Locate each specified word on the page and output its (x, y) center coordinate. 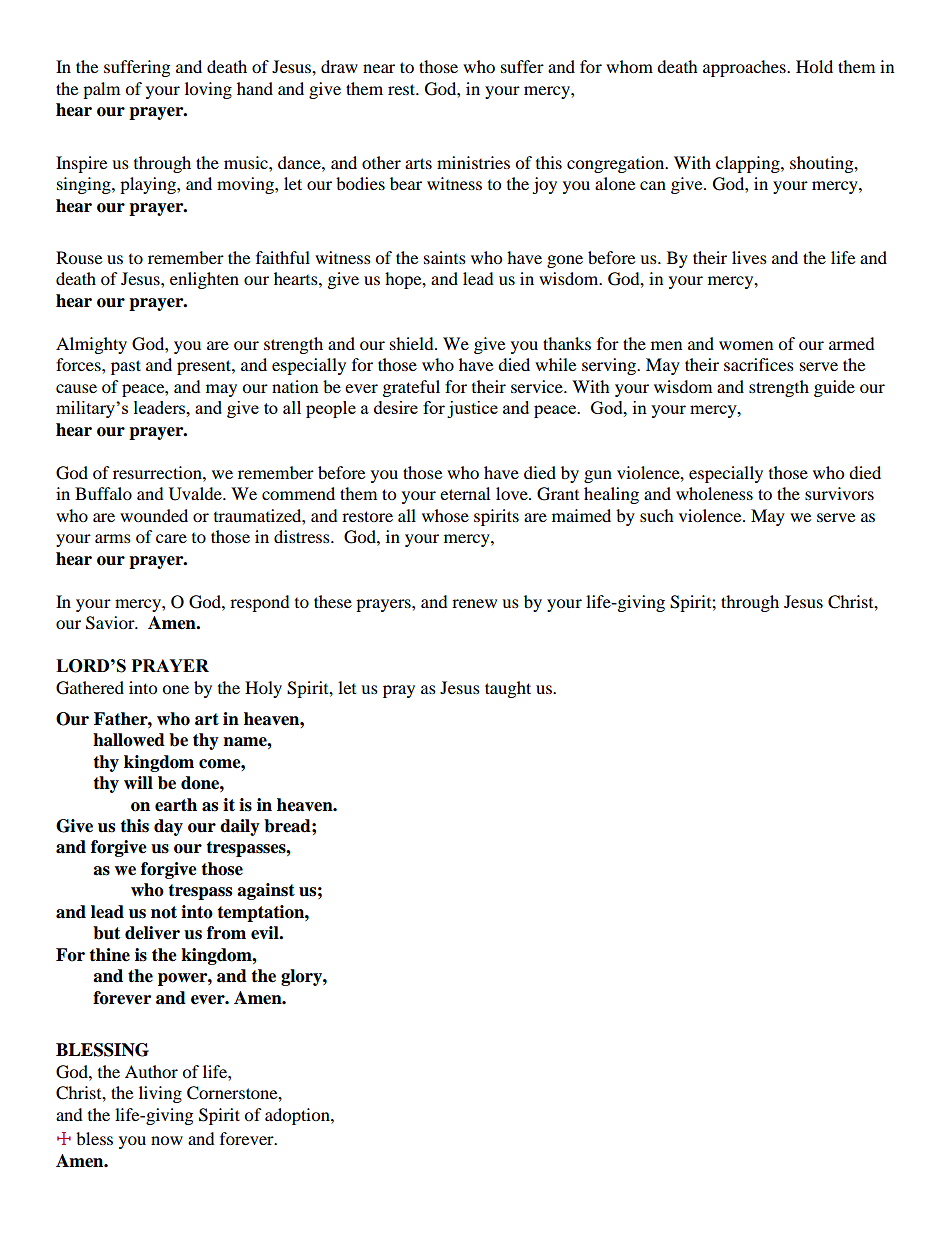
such (657, 515)
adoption (298, 1116)
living (160, 1094)
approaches (745, 68)
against (266, 891)
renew (474, 603)
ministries (473, 162)
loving (208, 90)
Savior (111, 623)
